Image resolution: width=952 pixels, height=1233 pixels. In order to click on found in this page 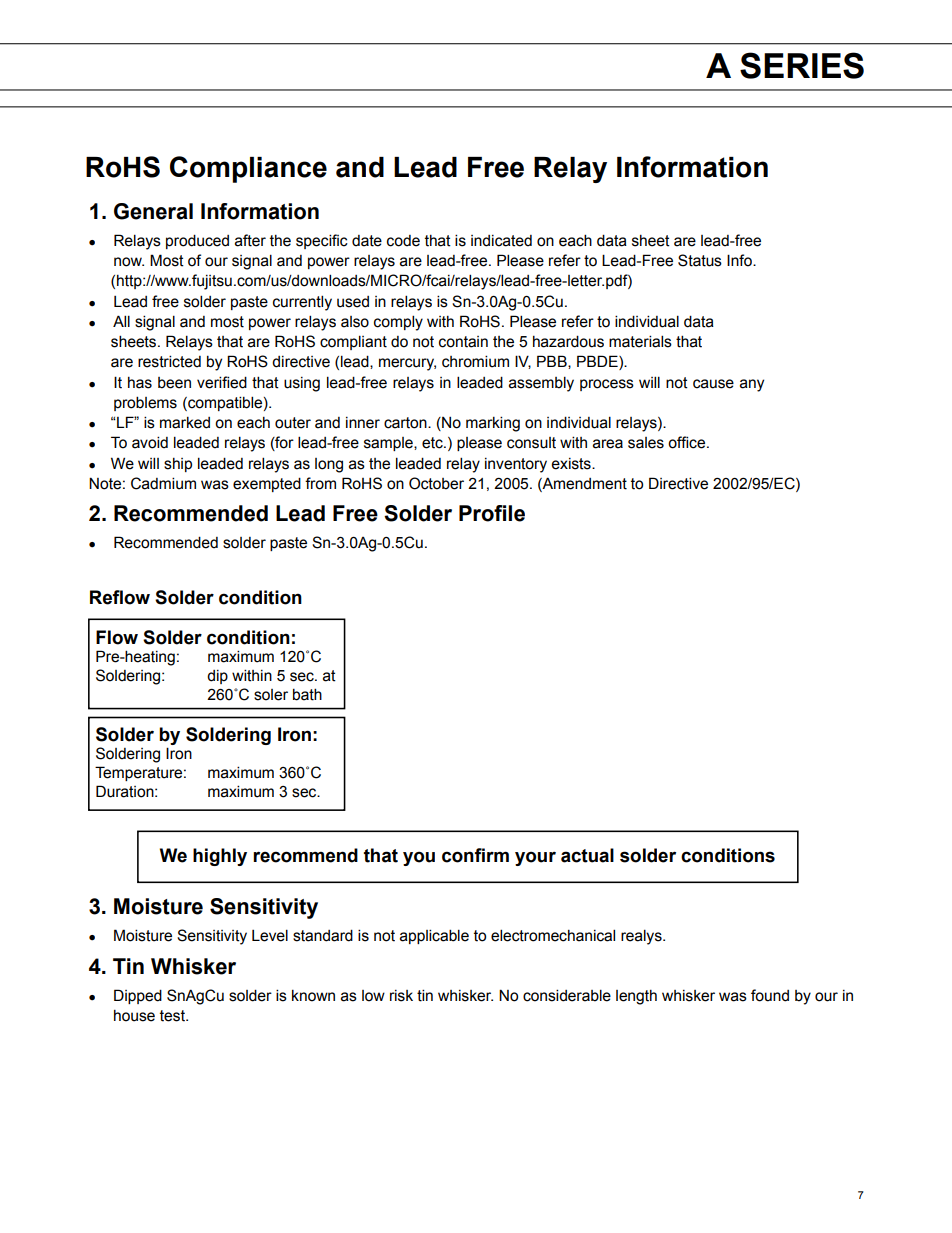, I will do `click(770, 995)`.
